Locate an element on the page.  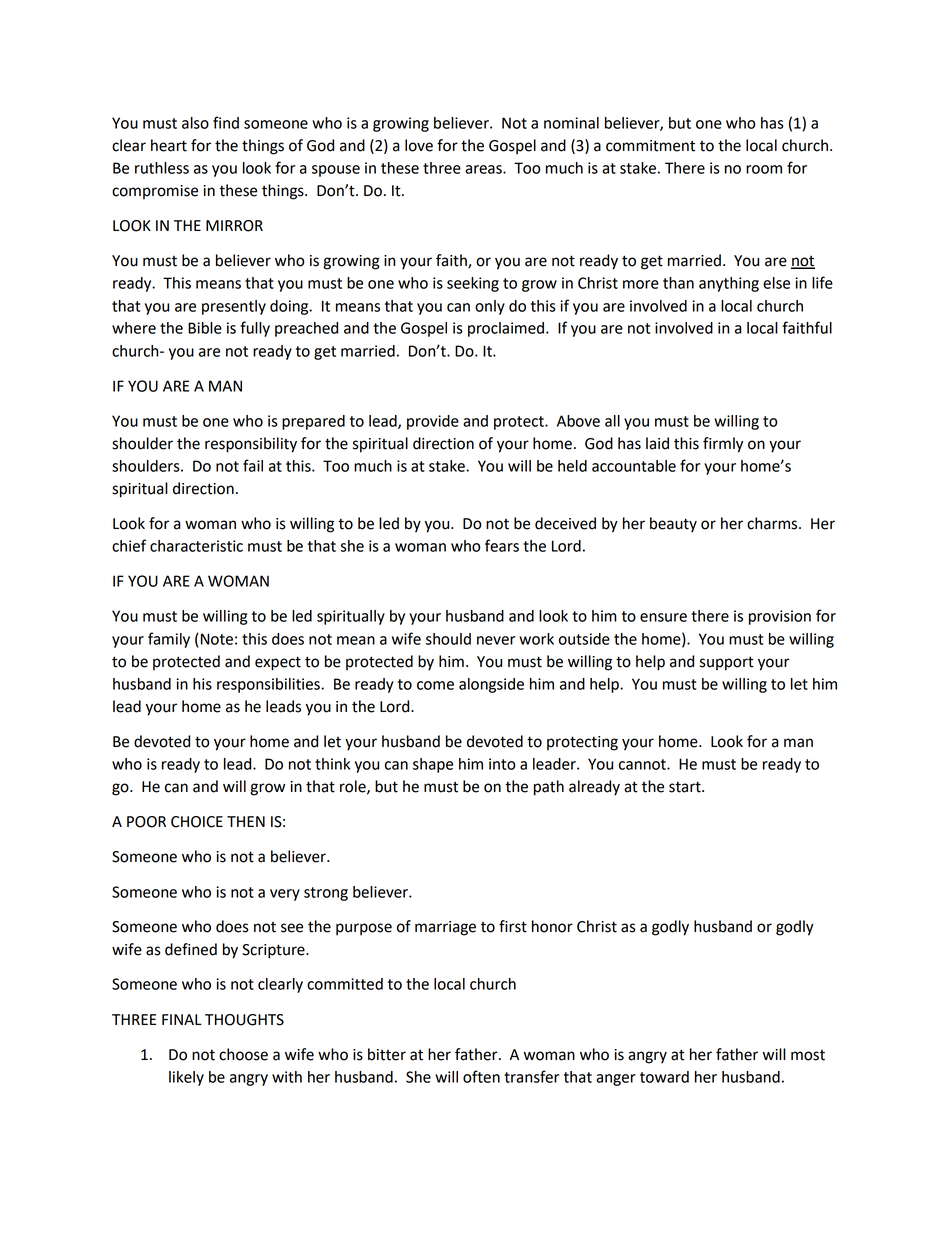
choose is located at coordinates (243, 1054).
